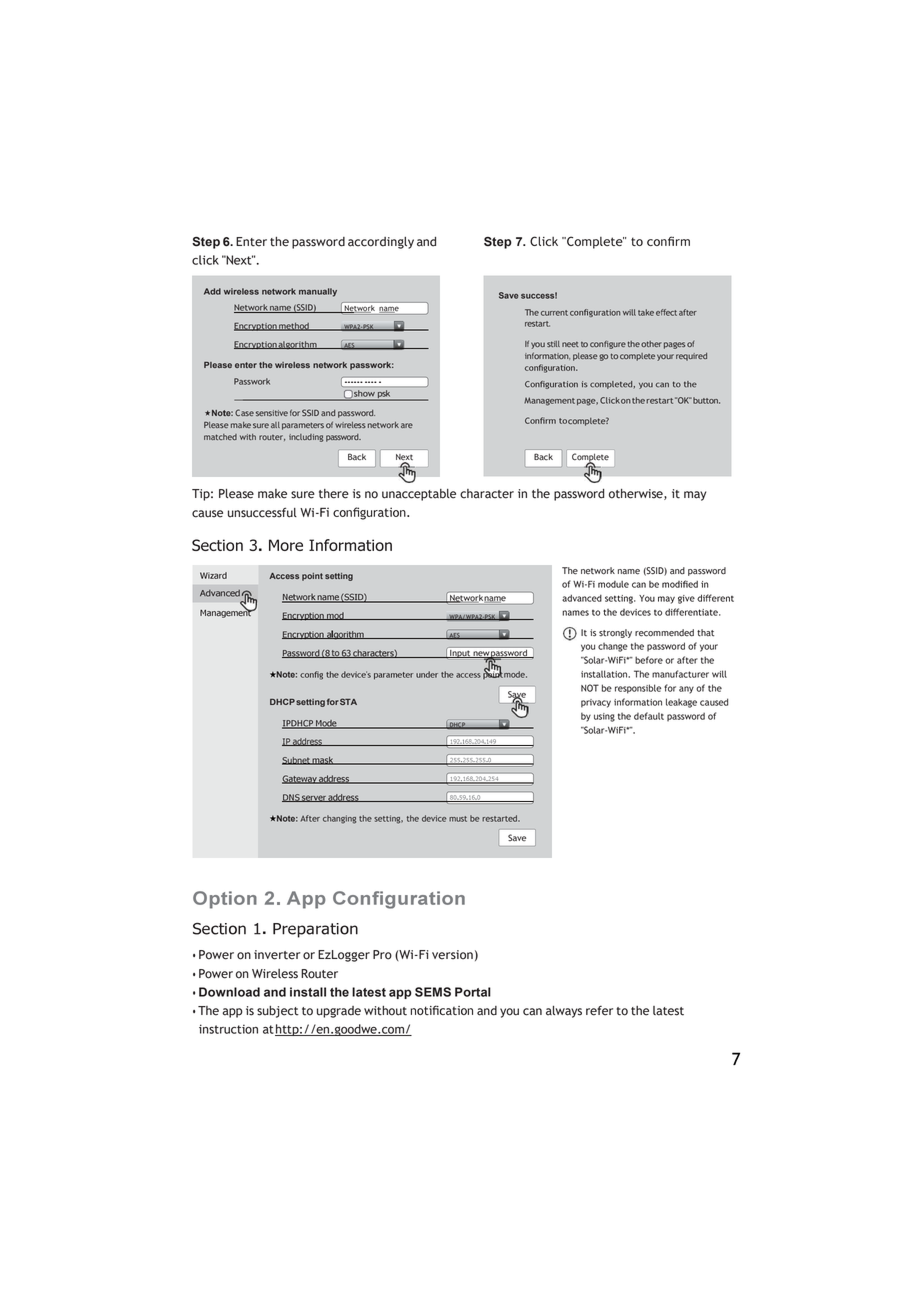  Describe the element at coordinates (473, 992) in the image. I see `Portal` at that location.
